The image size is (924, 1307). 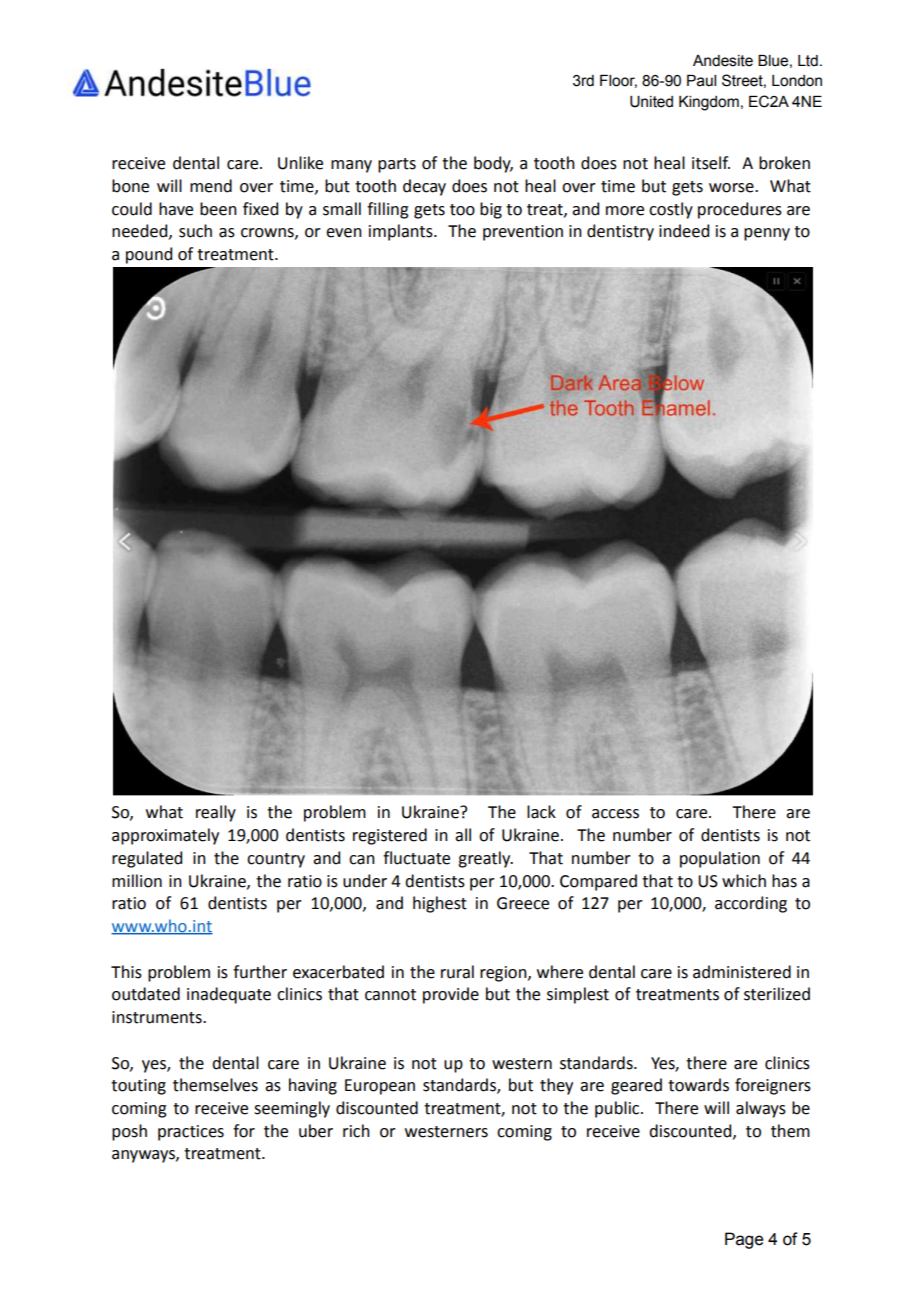 I want to click on mend, so click(x=211, y=186).
